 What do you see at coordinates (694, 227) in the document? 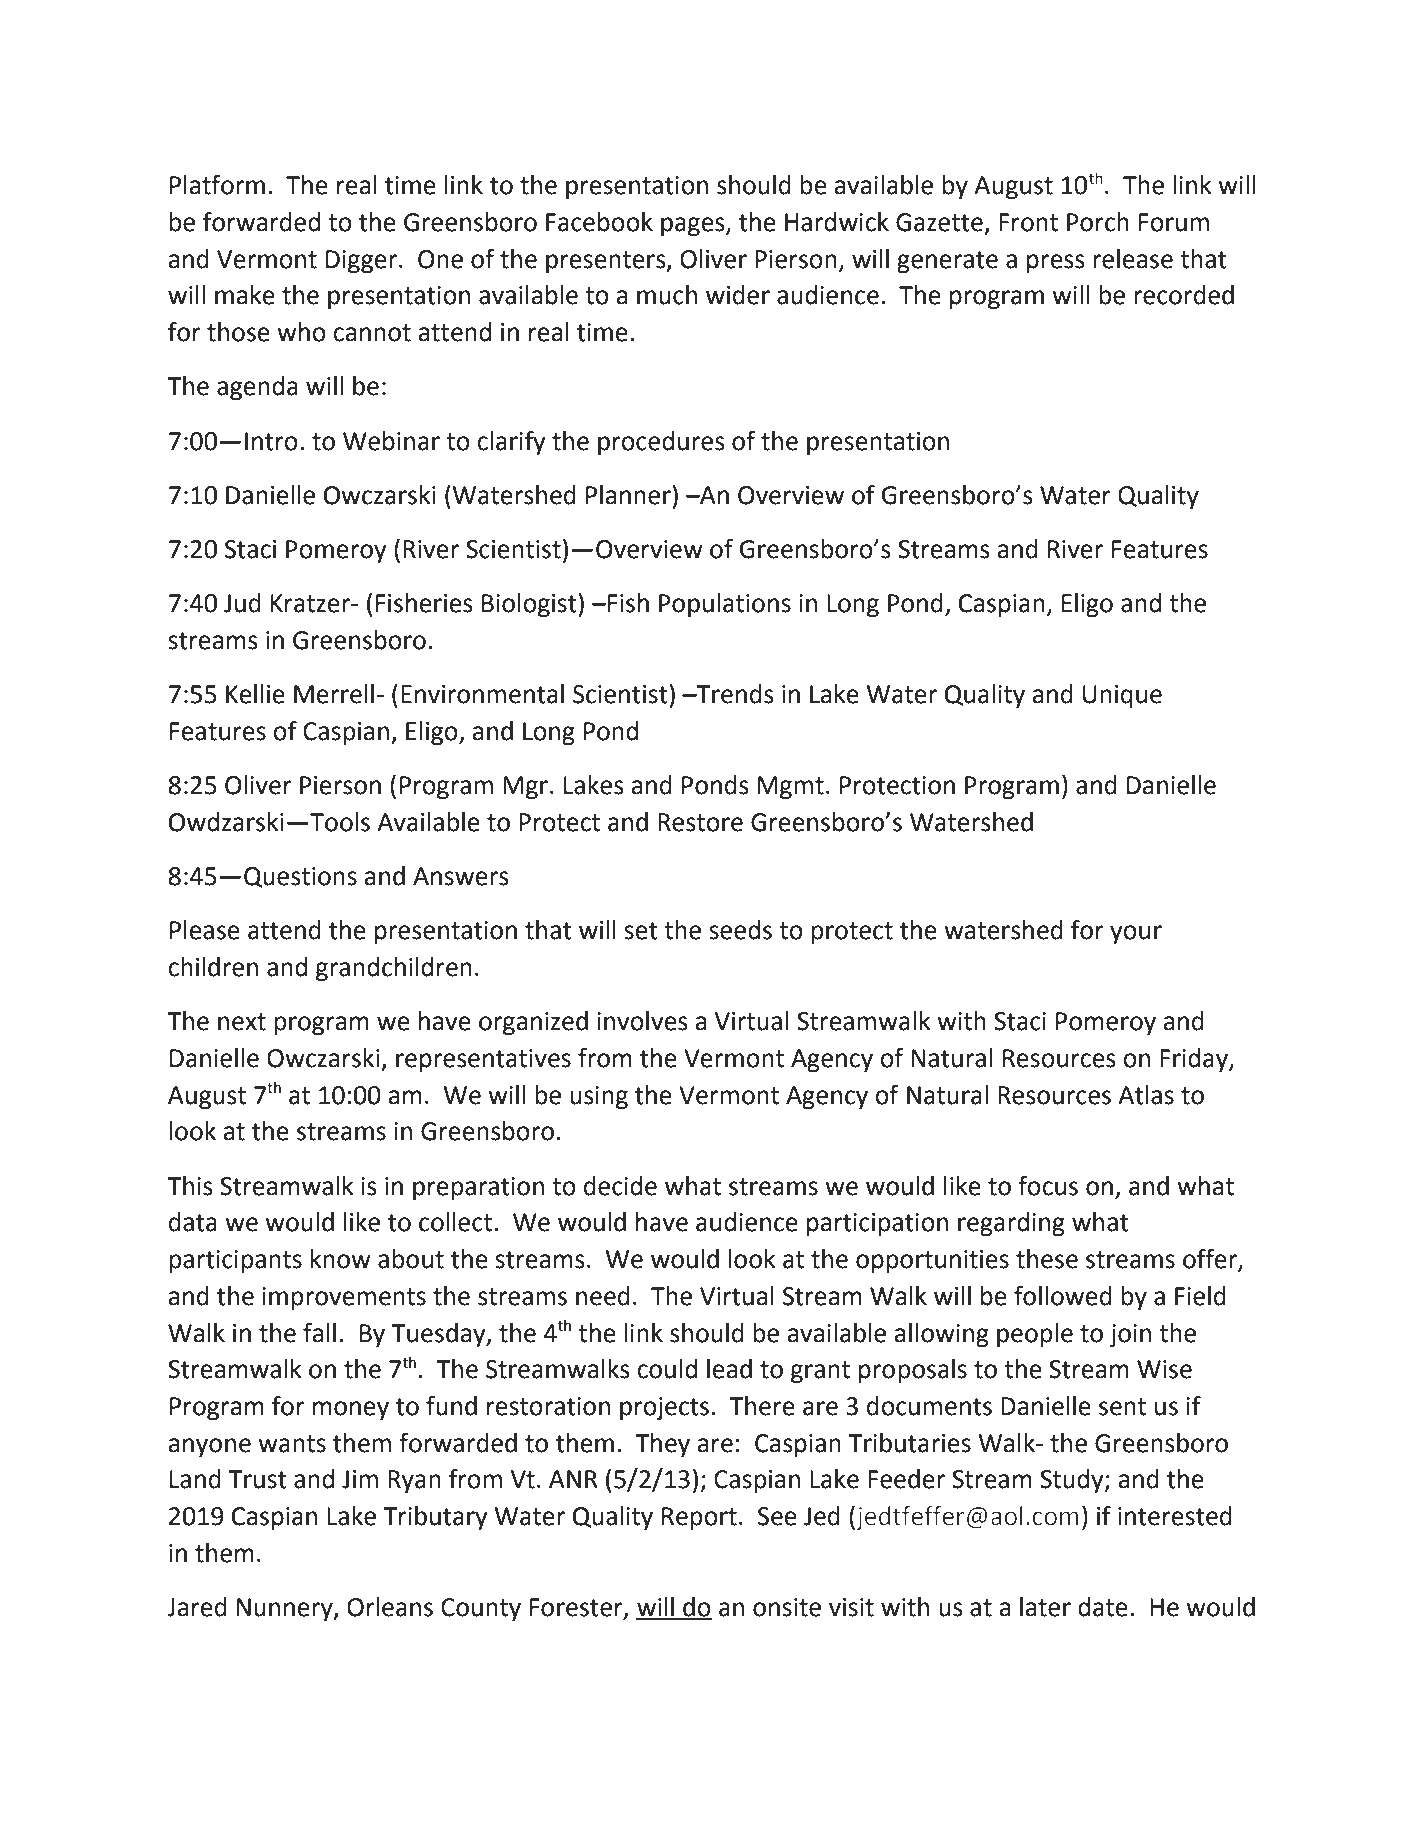
I see `pages` at bounding box center [694, 227].
